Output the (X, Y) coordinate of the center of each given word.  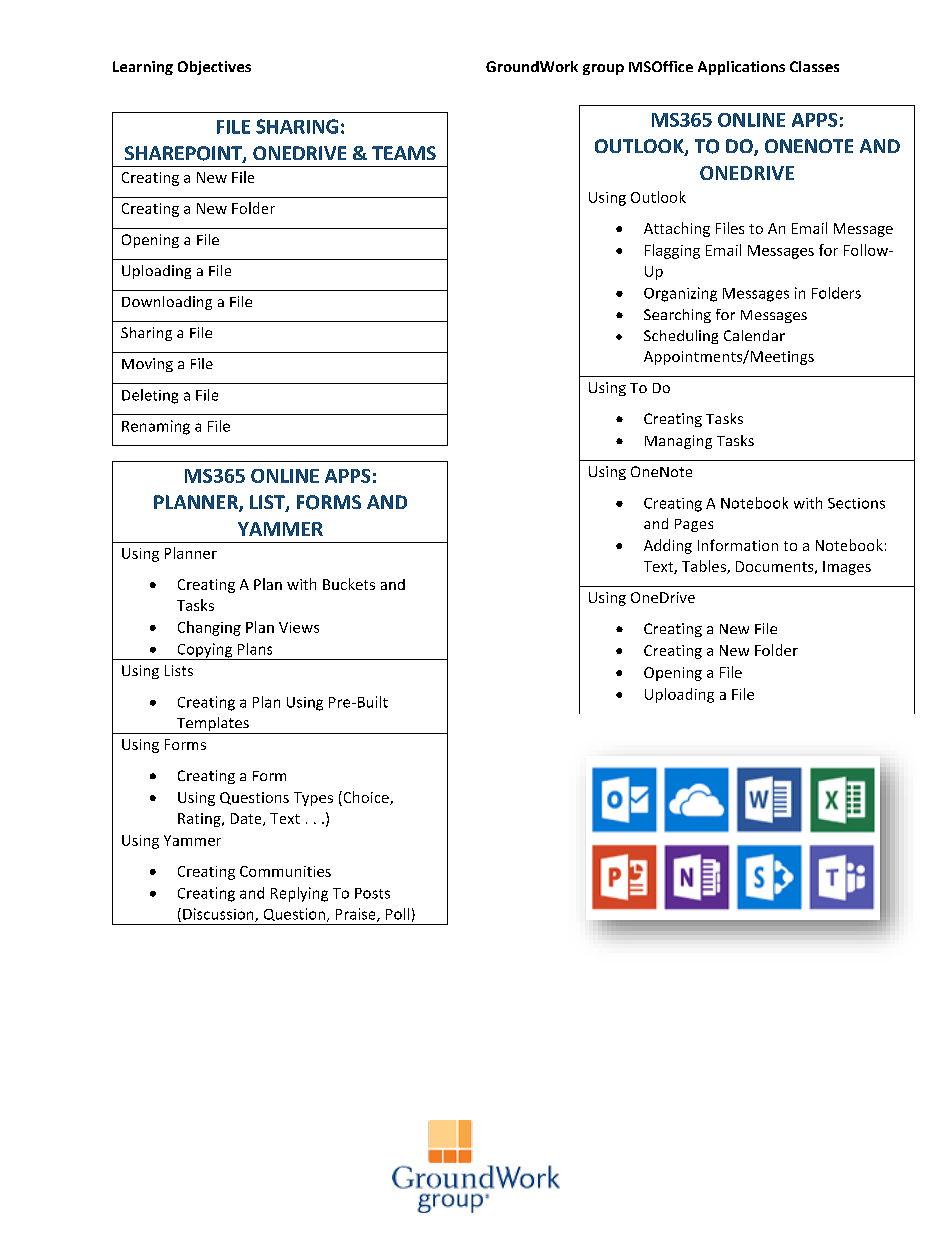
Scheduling (681, 337)
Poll (397, 914)
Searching (677, 316)
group (603, 69)
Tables (705, 567)
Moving (147, 365)
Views (299, 627)
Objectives (214, 68)
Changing (209, 628)
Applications (741, 68)
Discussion (219, 915)
